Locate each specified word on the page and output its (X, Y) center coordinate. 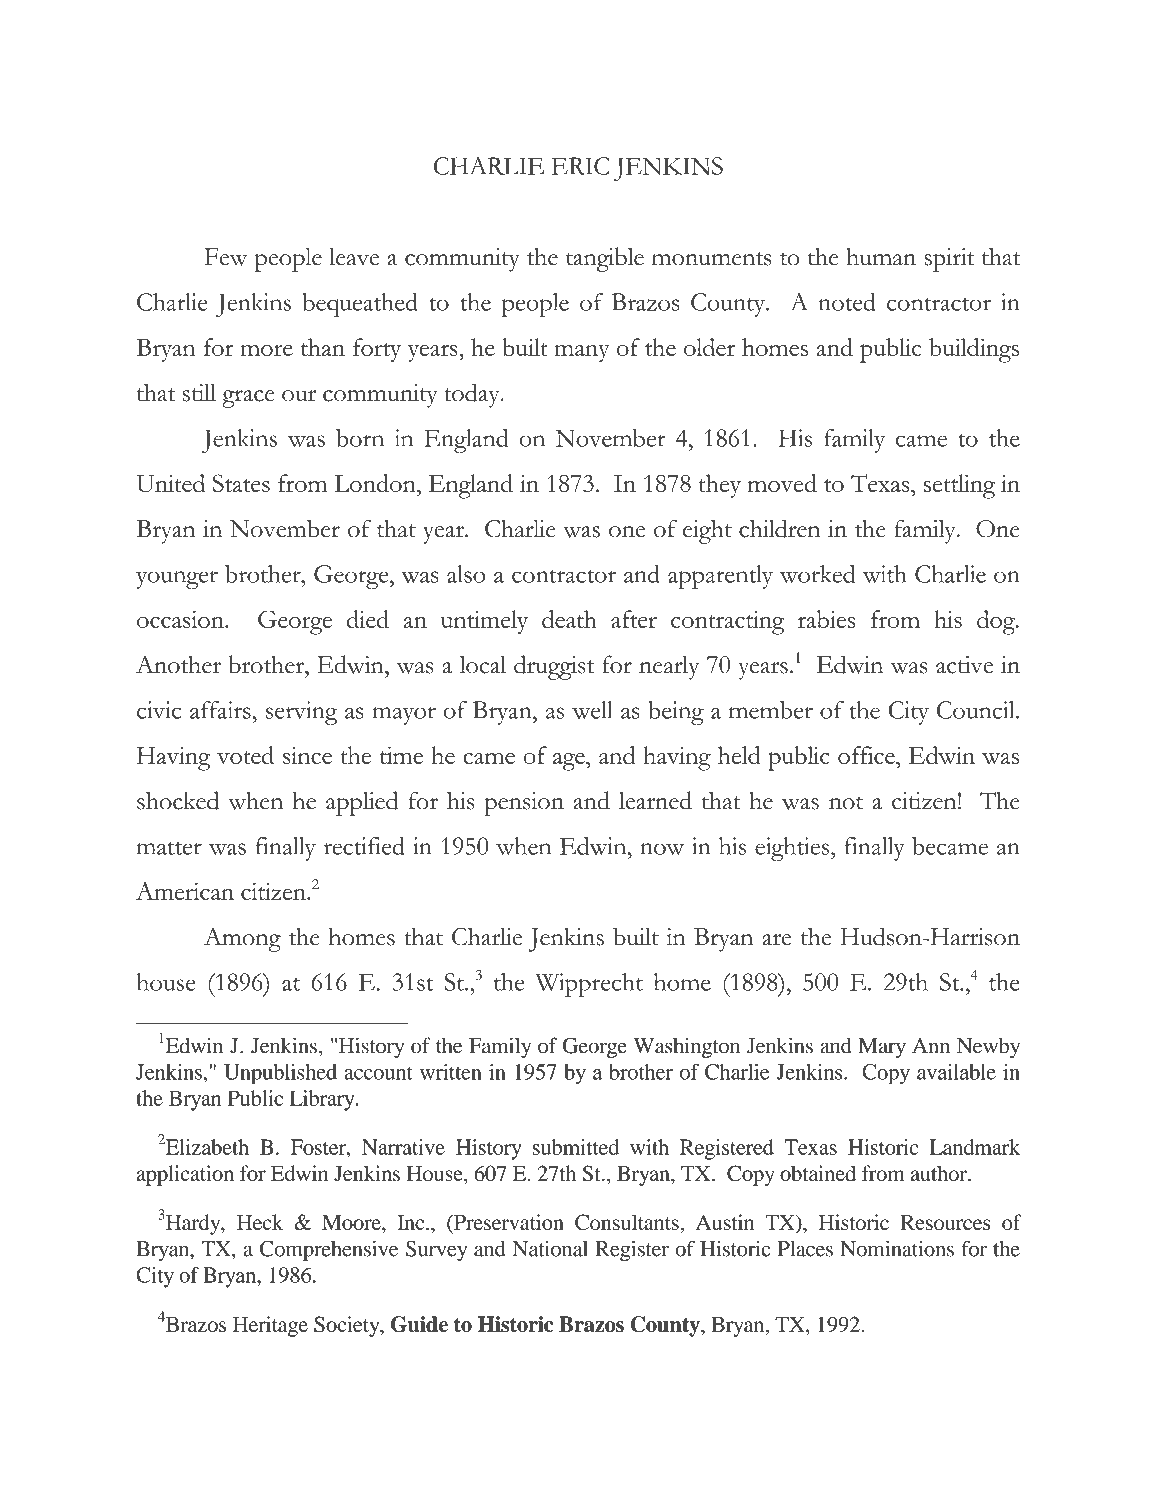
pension (524, 804)
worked (817, 574)
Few (226, 257)
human (881, 256)
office (867, 755)
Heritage (270, 1326)
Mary (882, 1048)
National (550, 1248)
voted (245, 755)
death (569, 619)
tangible (605, 259)
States (241, 483)
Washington (686, 1047)
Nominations (897, 1248)
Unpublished (280, 1074)
